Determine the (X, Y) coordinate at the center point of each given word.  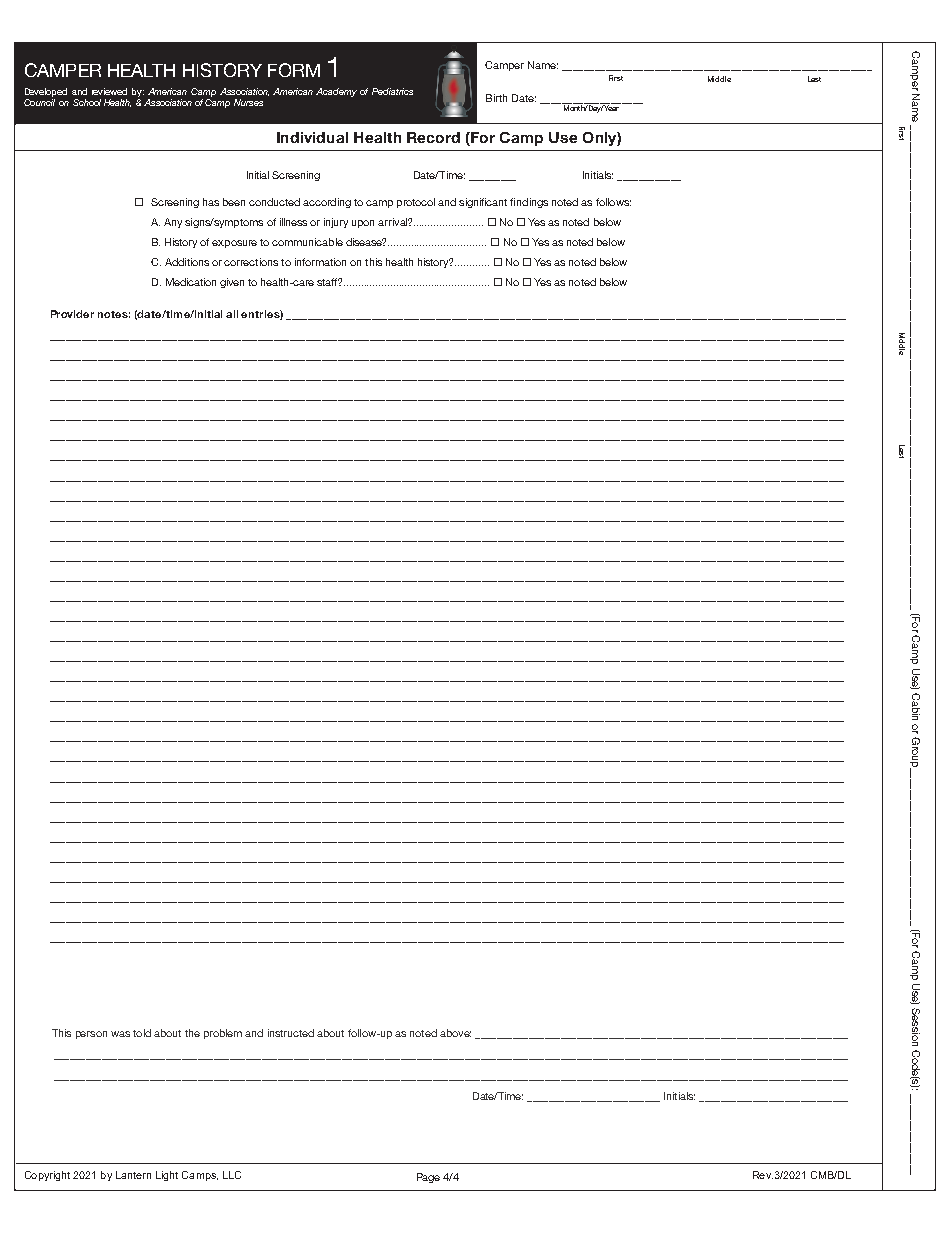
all (232, 314)
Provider (72, 314)
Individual (312, 137)
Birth (496, 98)
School (87, 102)
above (455, 1033)
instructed (291, 1033)
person (91, 1035)
